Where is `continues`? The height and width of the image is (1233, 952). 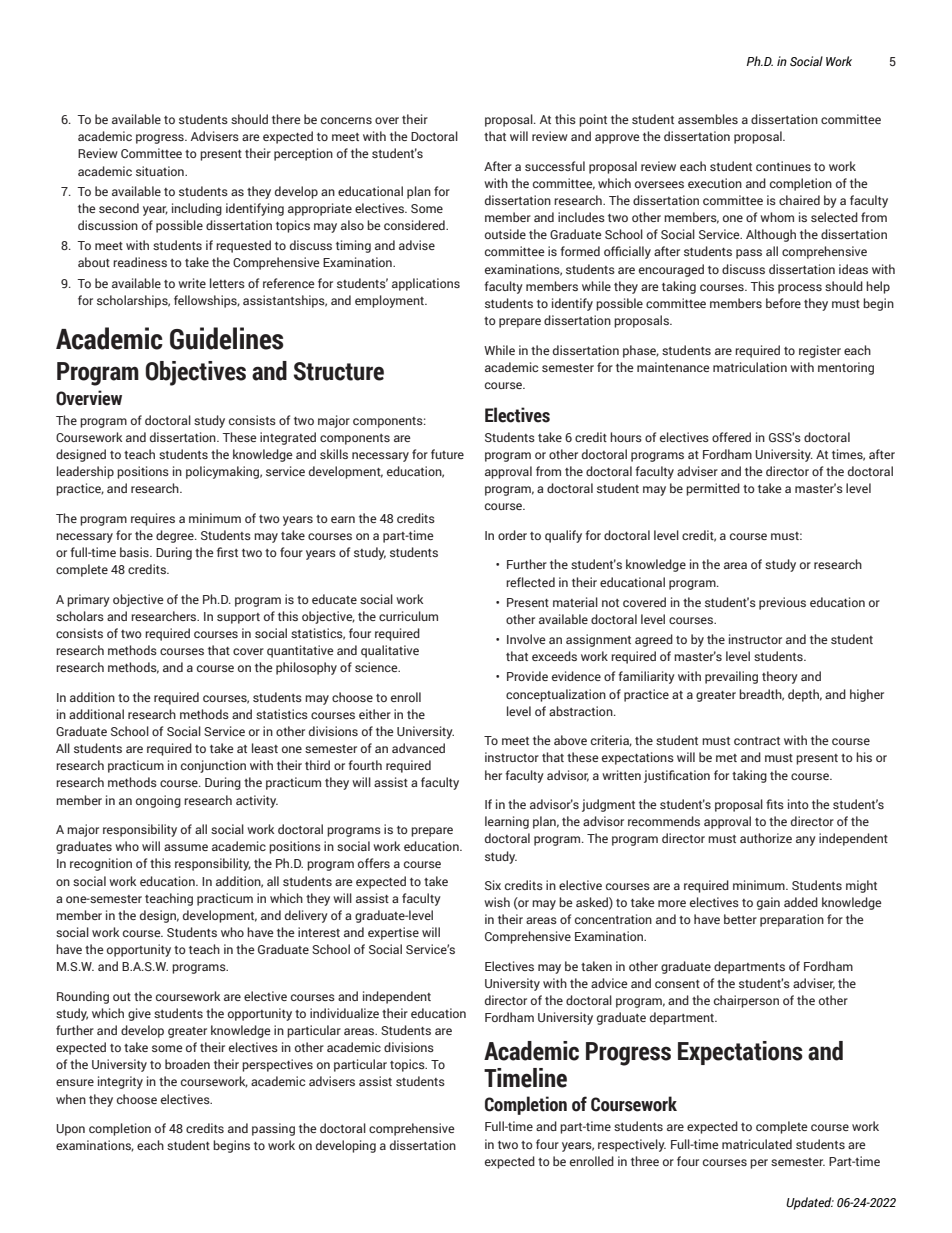 continues is located at coordinates (783, 166).
